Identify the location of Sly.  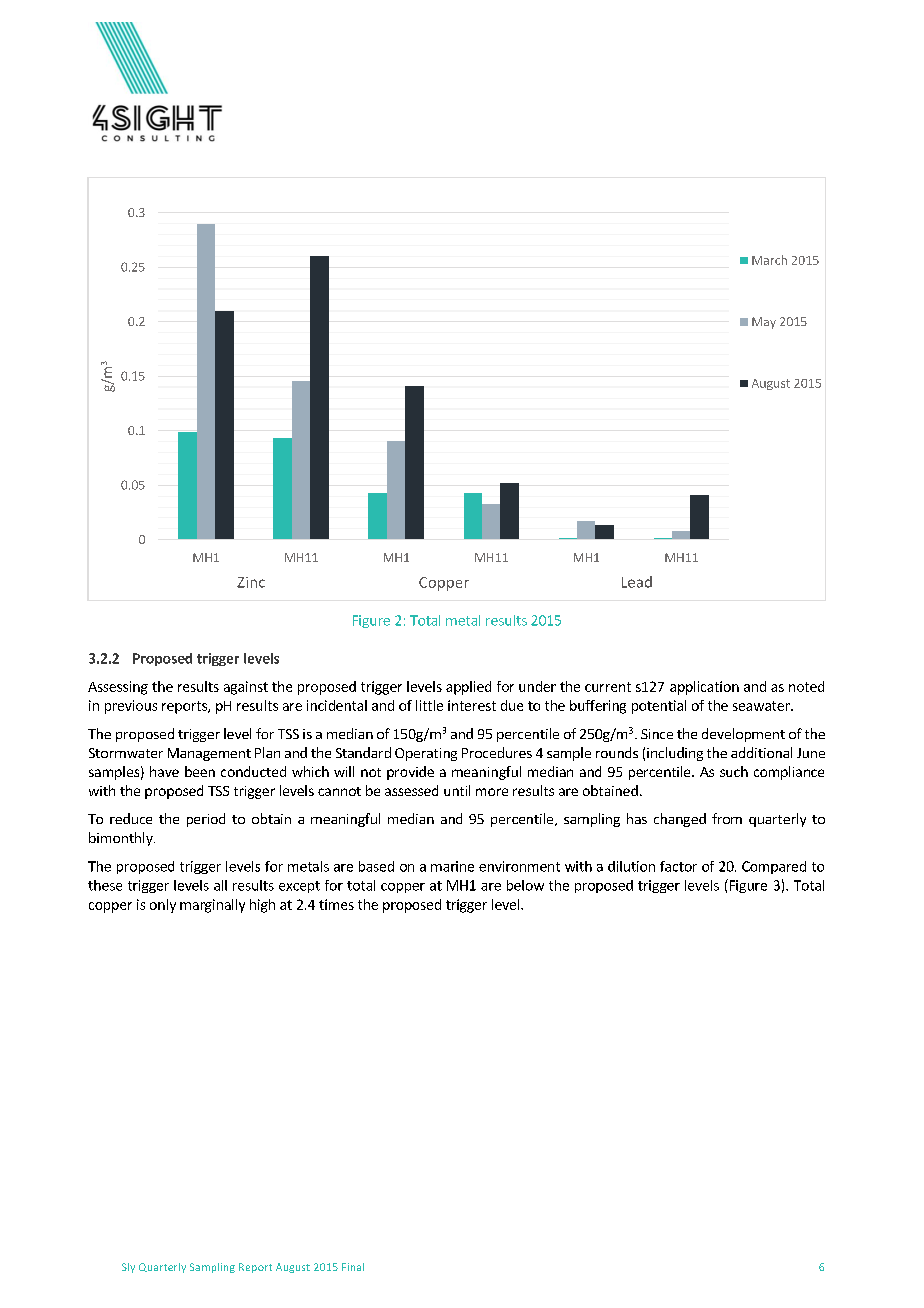
(128, 1268).
